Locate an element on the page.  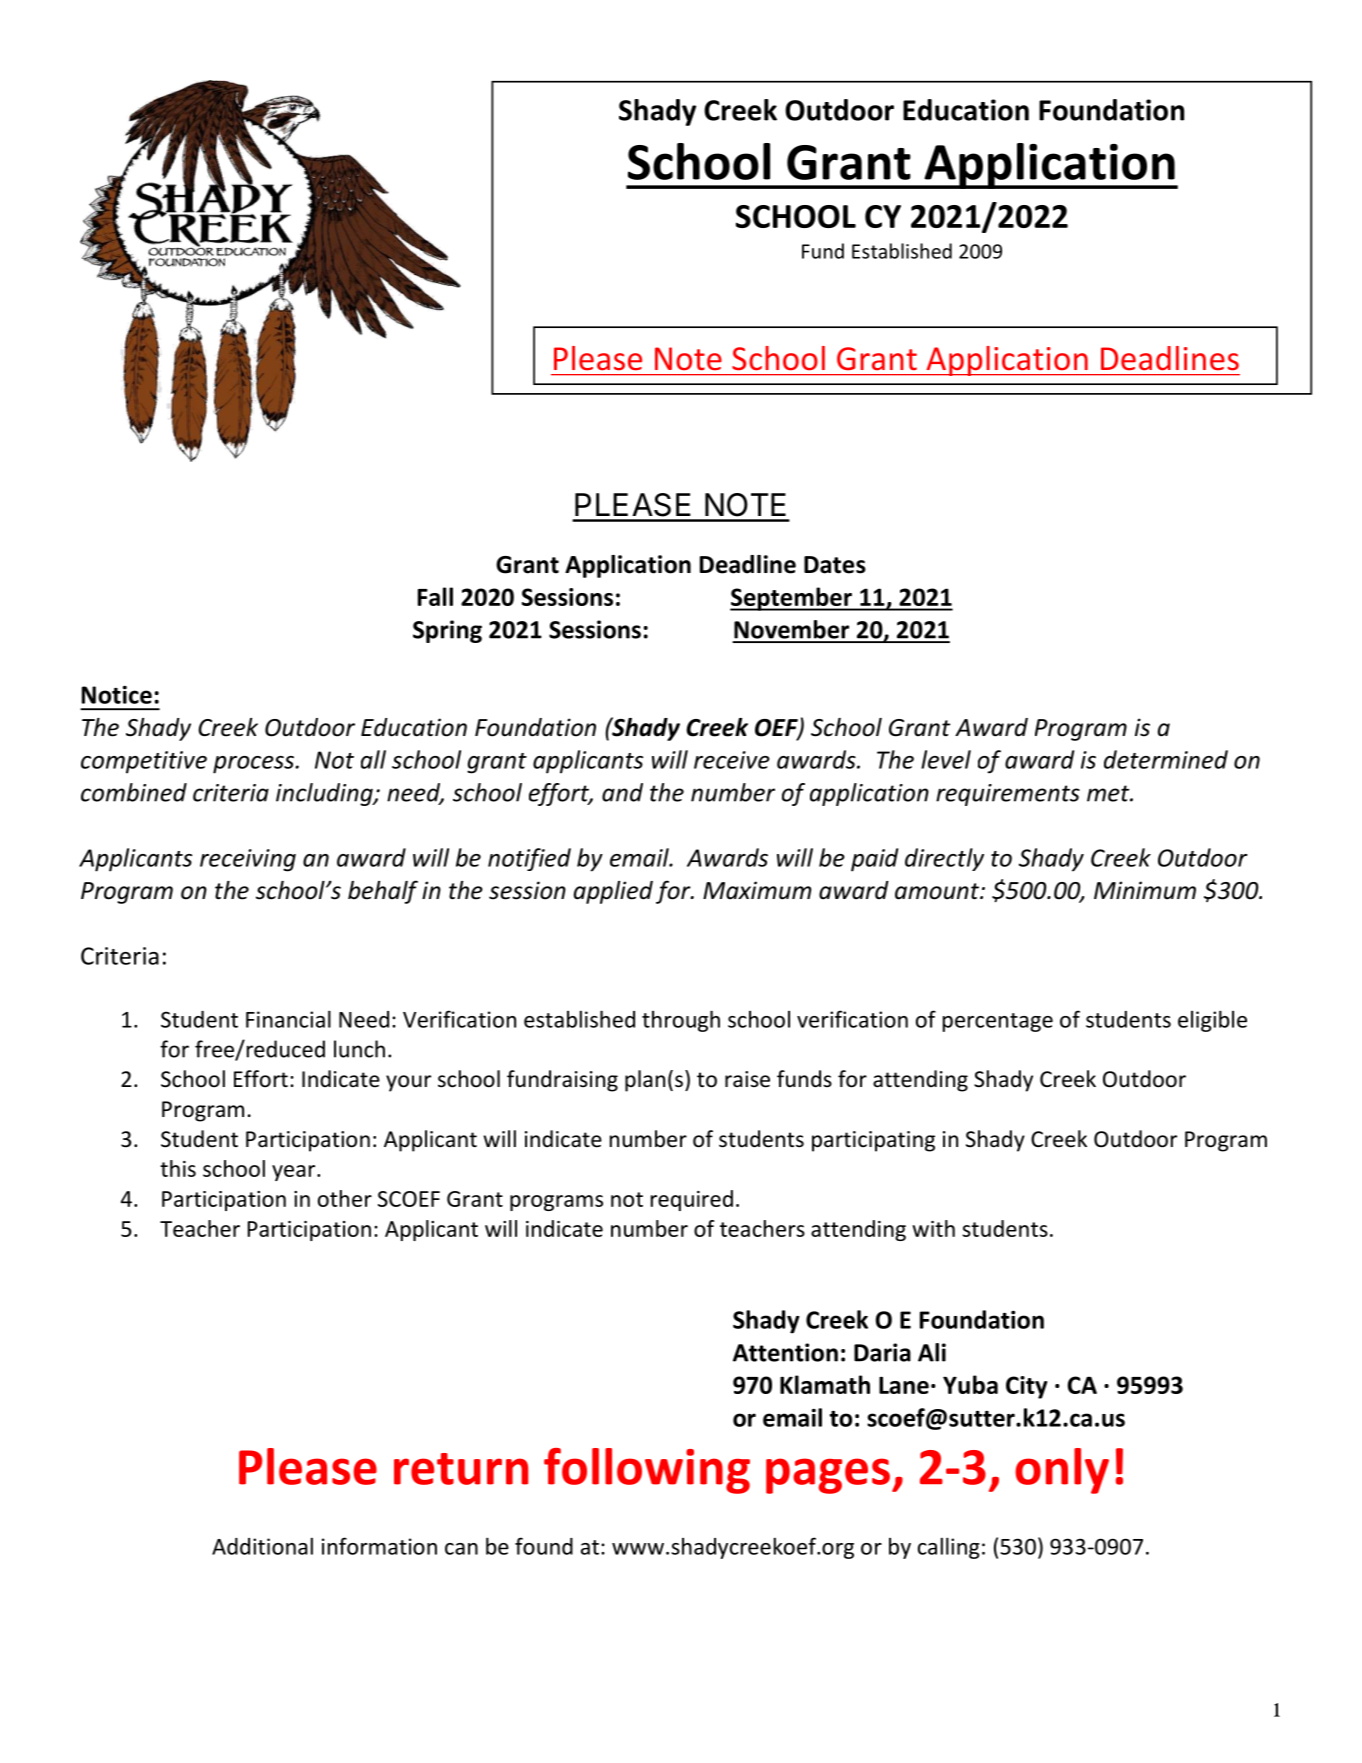
Fall is located at coordinates (435, 596).
